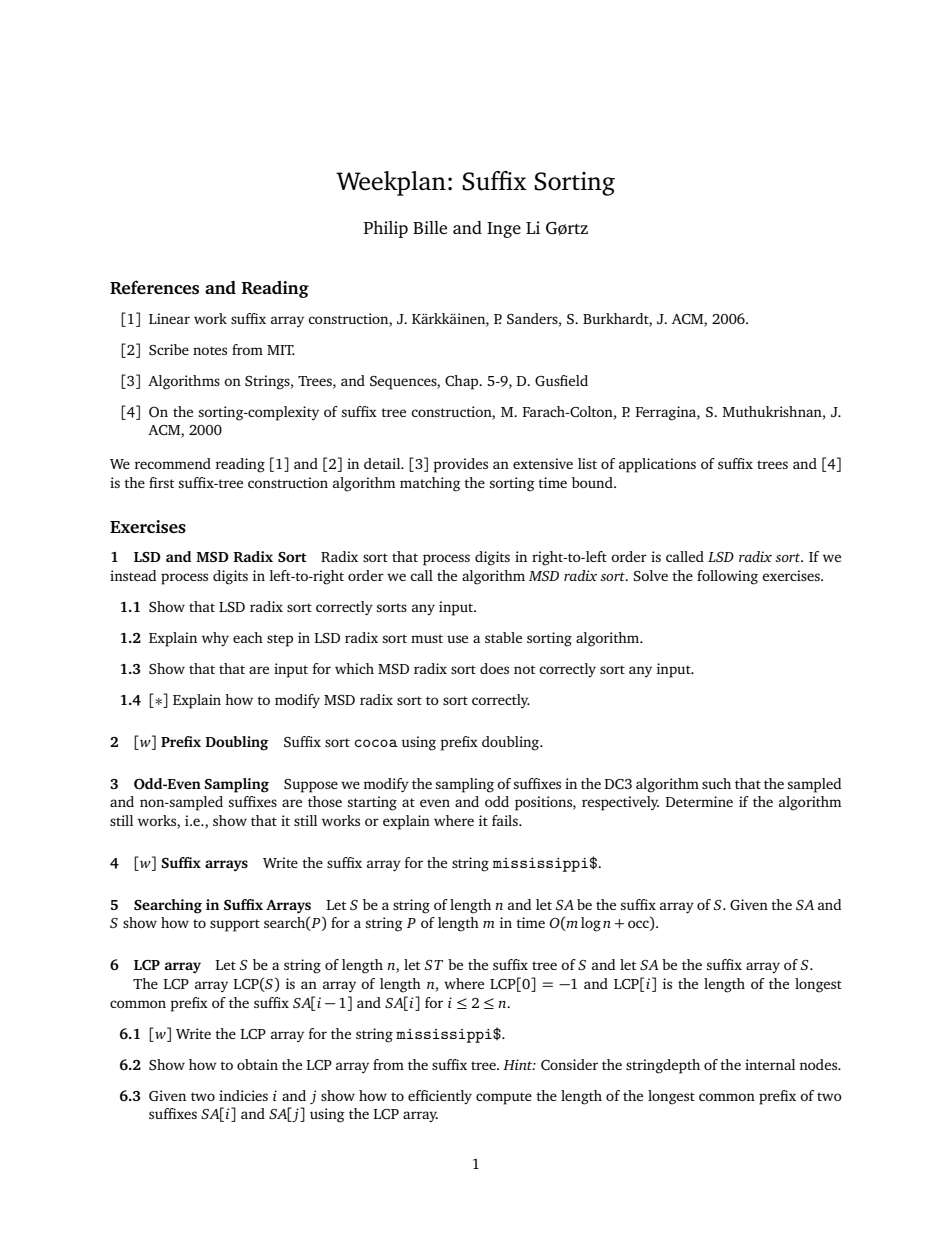  Describe the element at coordinates (235, 925) in the page. I see `support` at that location.
